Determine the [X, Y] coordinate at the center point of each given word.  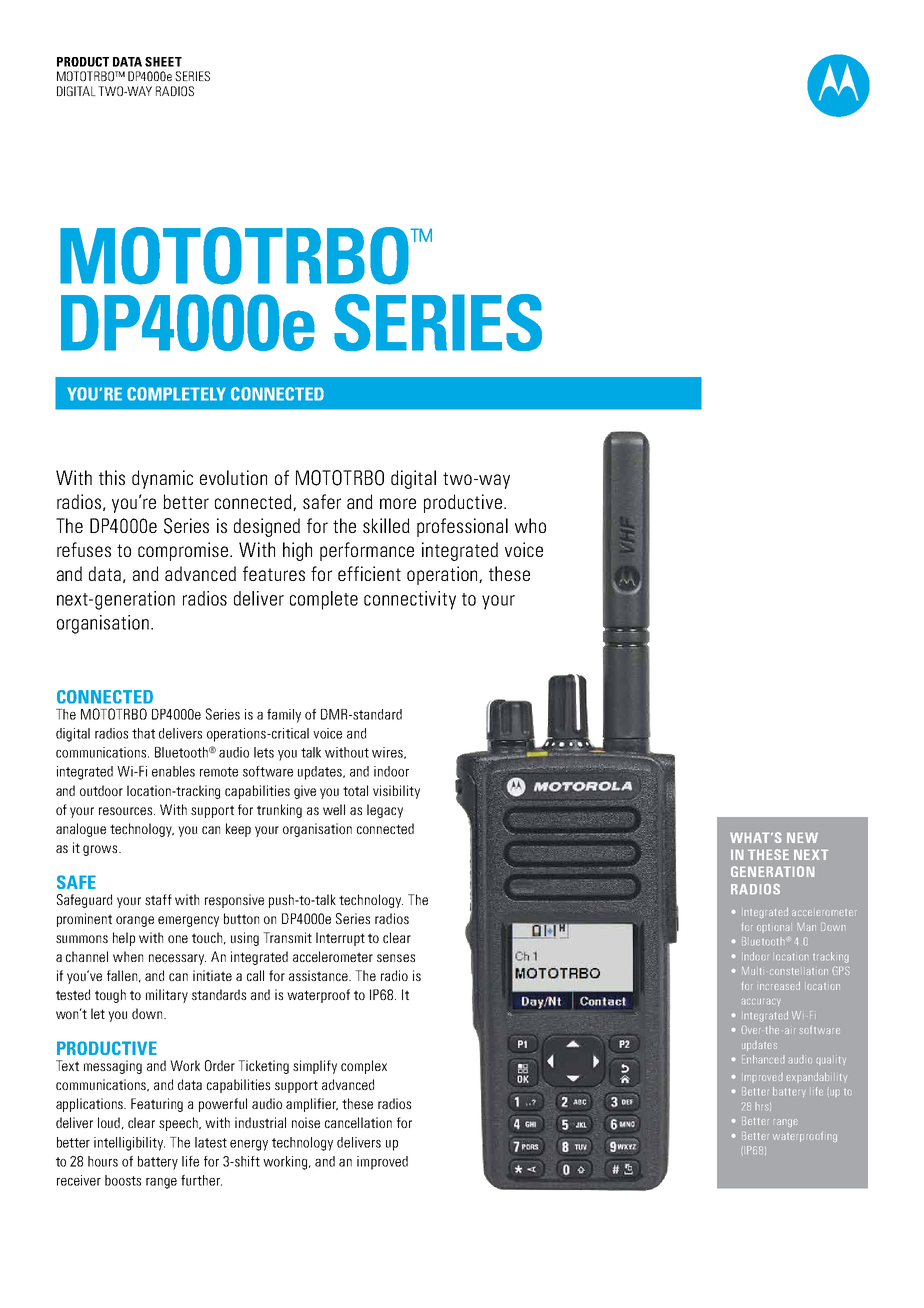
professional [462, 527]
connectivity [410, 600]
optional [773, 928]
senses [396, 958]
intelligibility [129, 1144]
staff [158, 899]
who [530, 525]
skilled [386, 525]
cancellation [358, 1122]
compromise [184, 551]
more [398, 503]
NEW [802, 838]
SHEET [163, 62]
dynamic [162, 479]
